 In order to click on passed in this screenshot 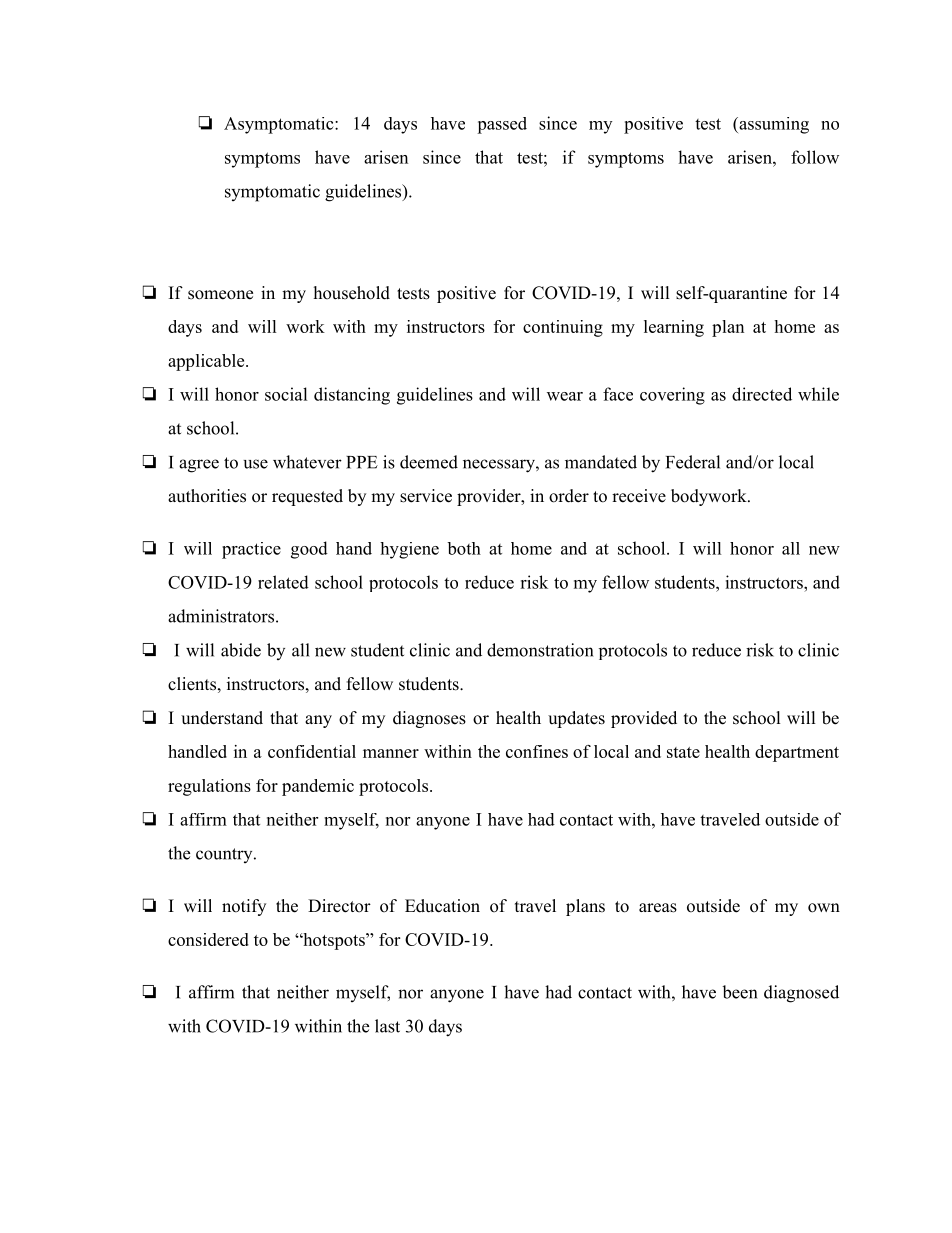, I will do `click(502, 125)`.
